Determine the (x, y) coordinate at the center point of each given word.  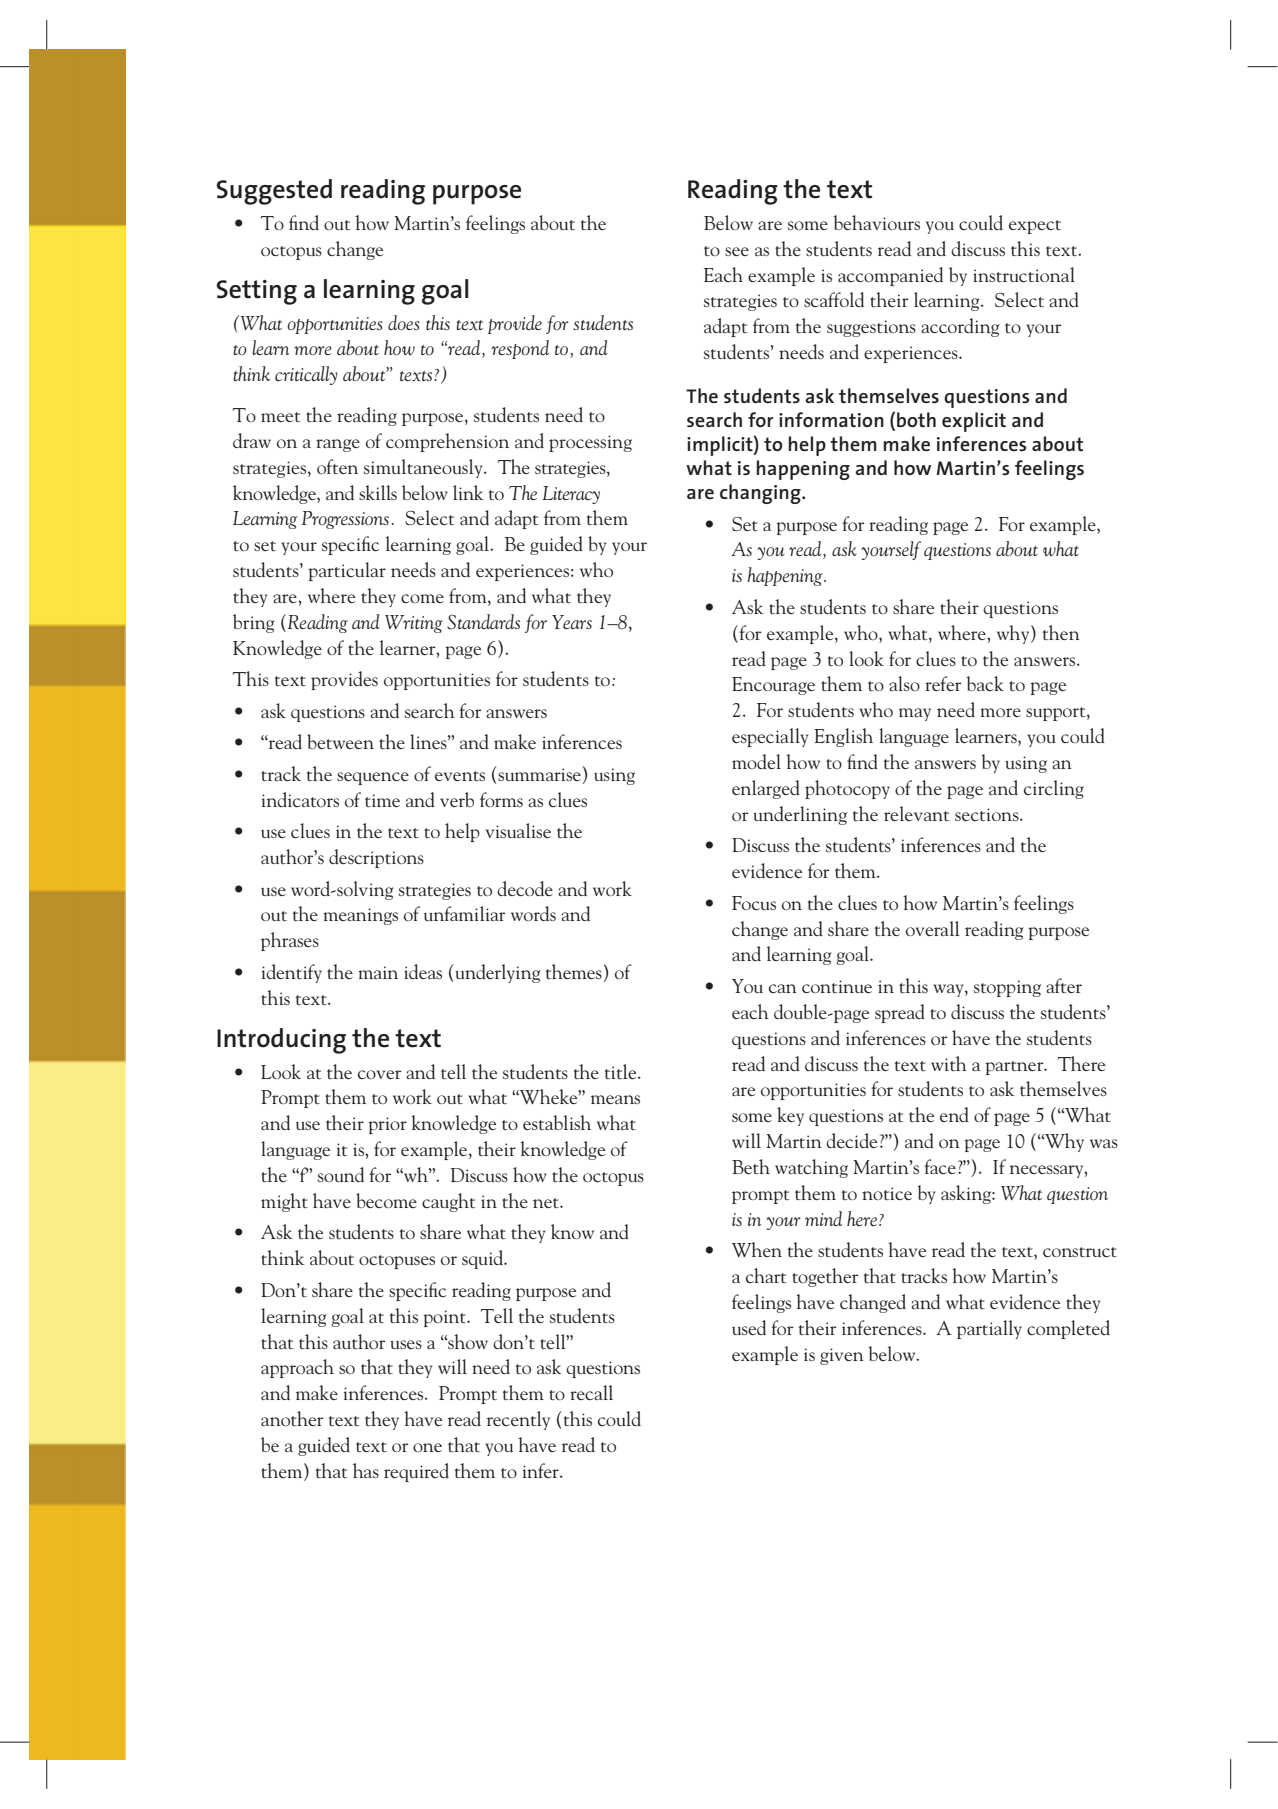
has (366, 1470)
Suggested (274, 192)
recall (591, 1392)
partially (989, 1329)
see (737, 251)
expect (1035, 227)
